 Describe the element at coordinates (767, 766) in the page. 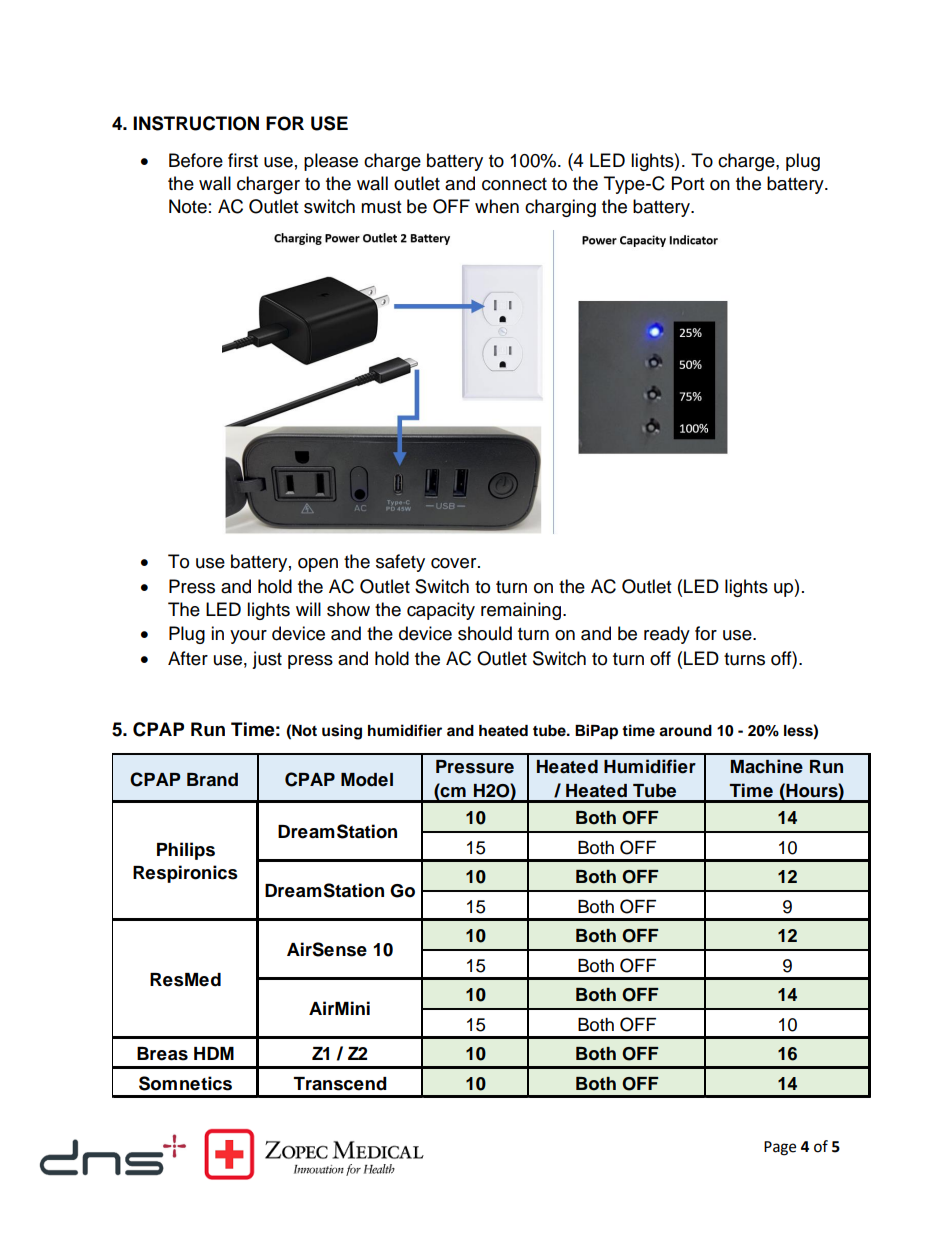

I see `Machine` at that location.
